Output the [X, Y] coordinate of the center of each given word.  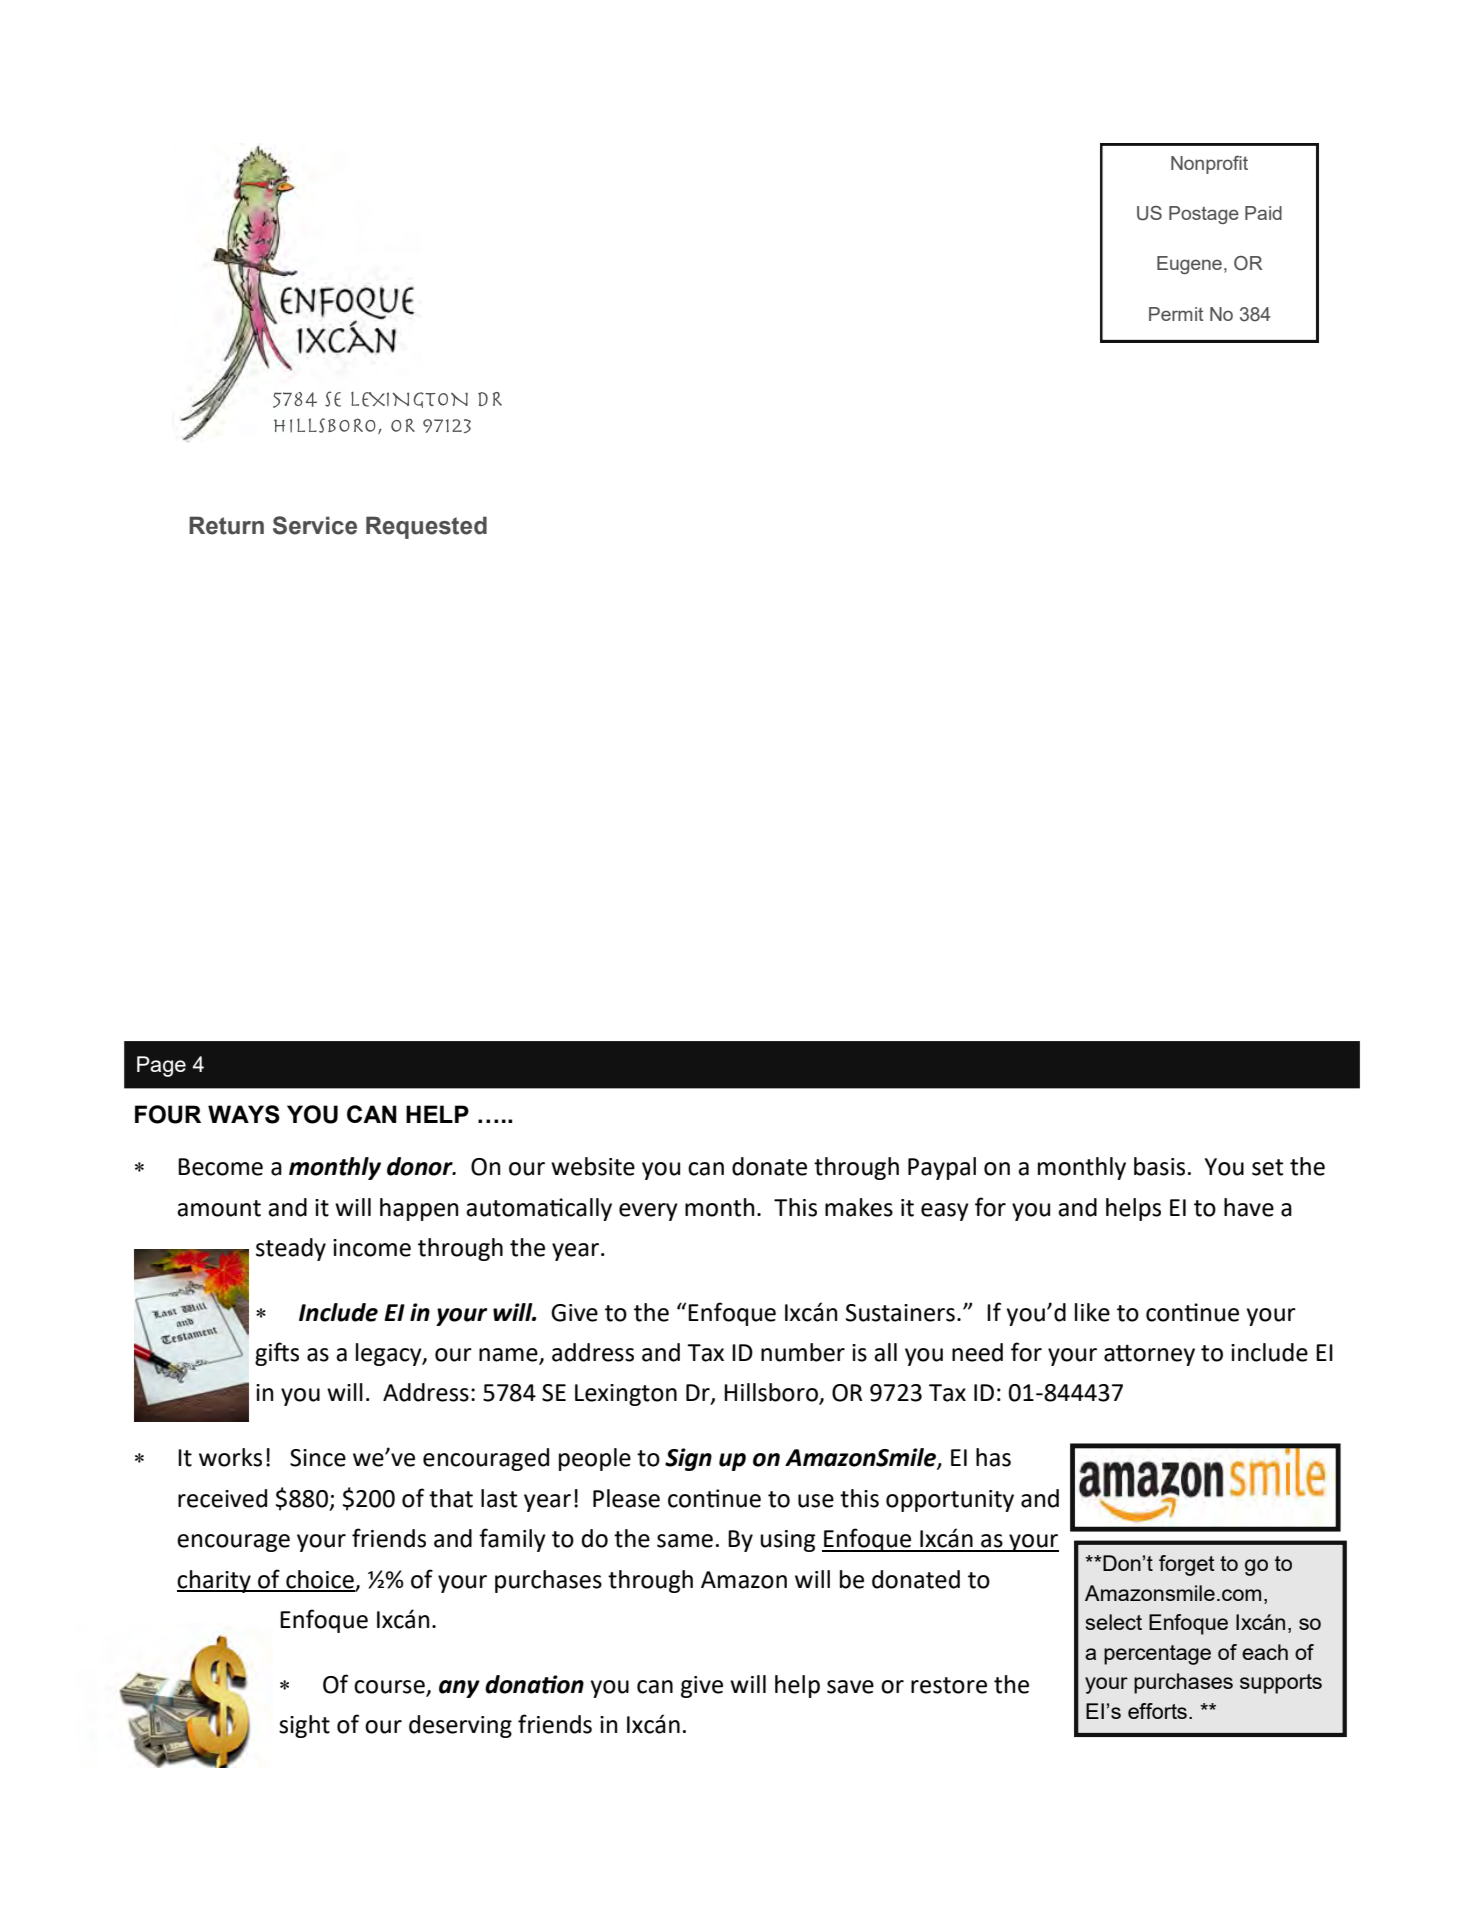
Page [161, 1066]
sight [304, 1726]
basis [1159, 1166]
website [593, 1166]
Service [315, 525]
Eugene [1189, 265]
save [850, 1687]
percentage [1157, 1655]
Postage [1204, 215]
